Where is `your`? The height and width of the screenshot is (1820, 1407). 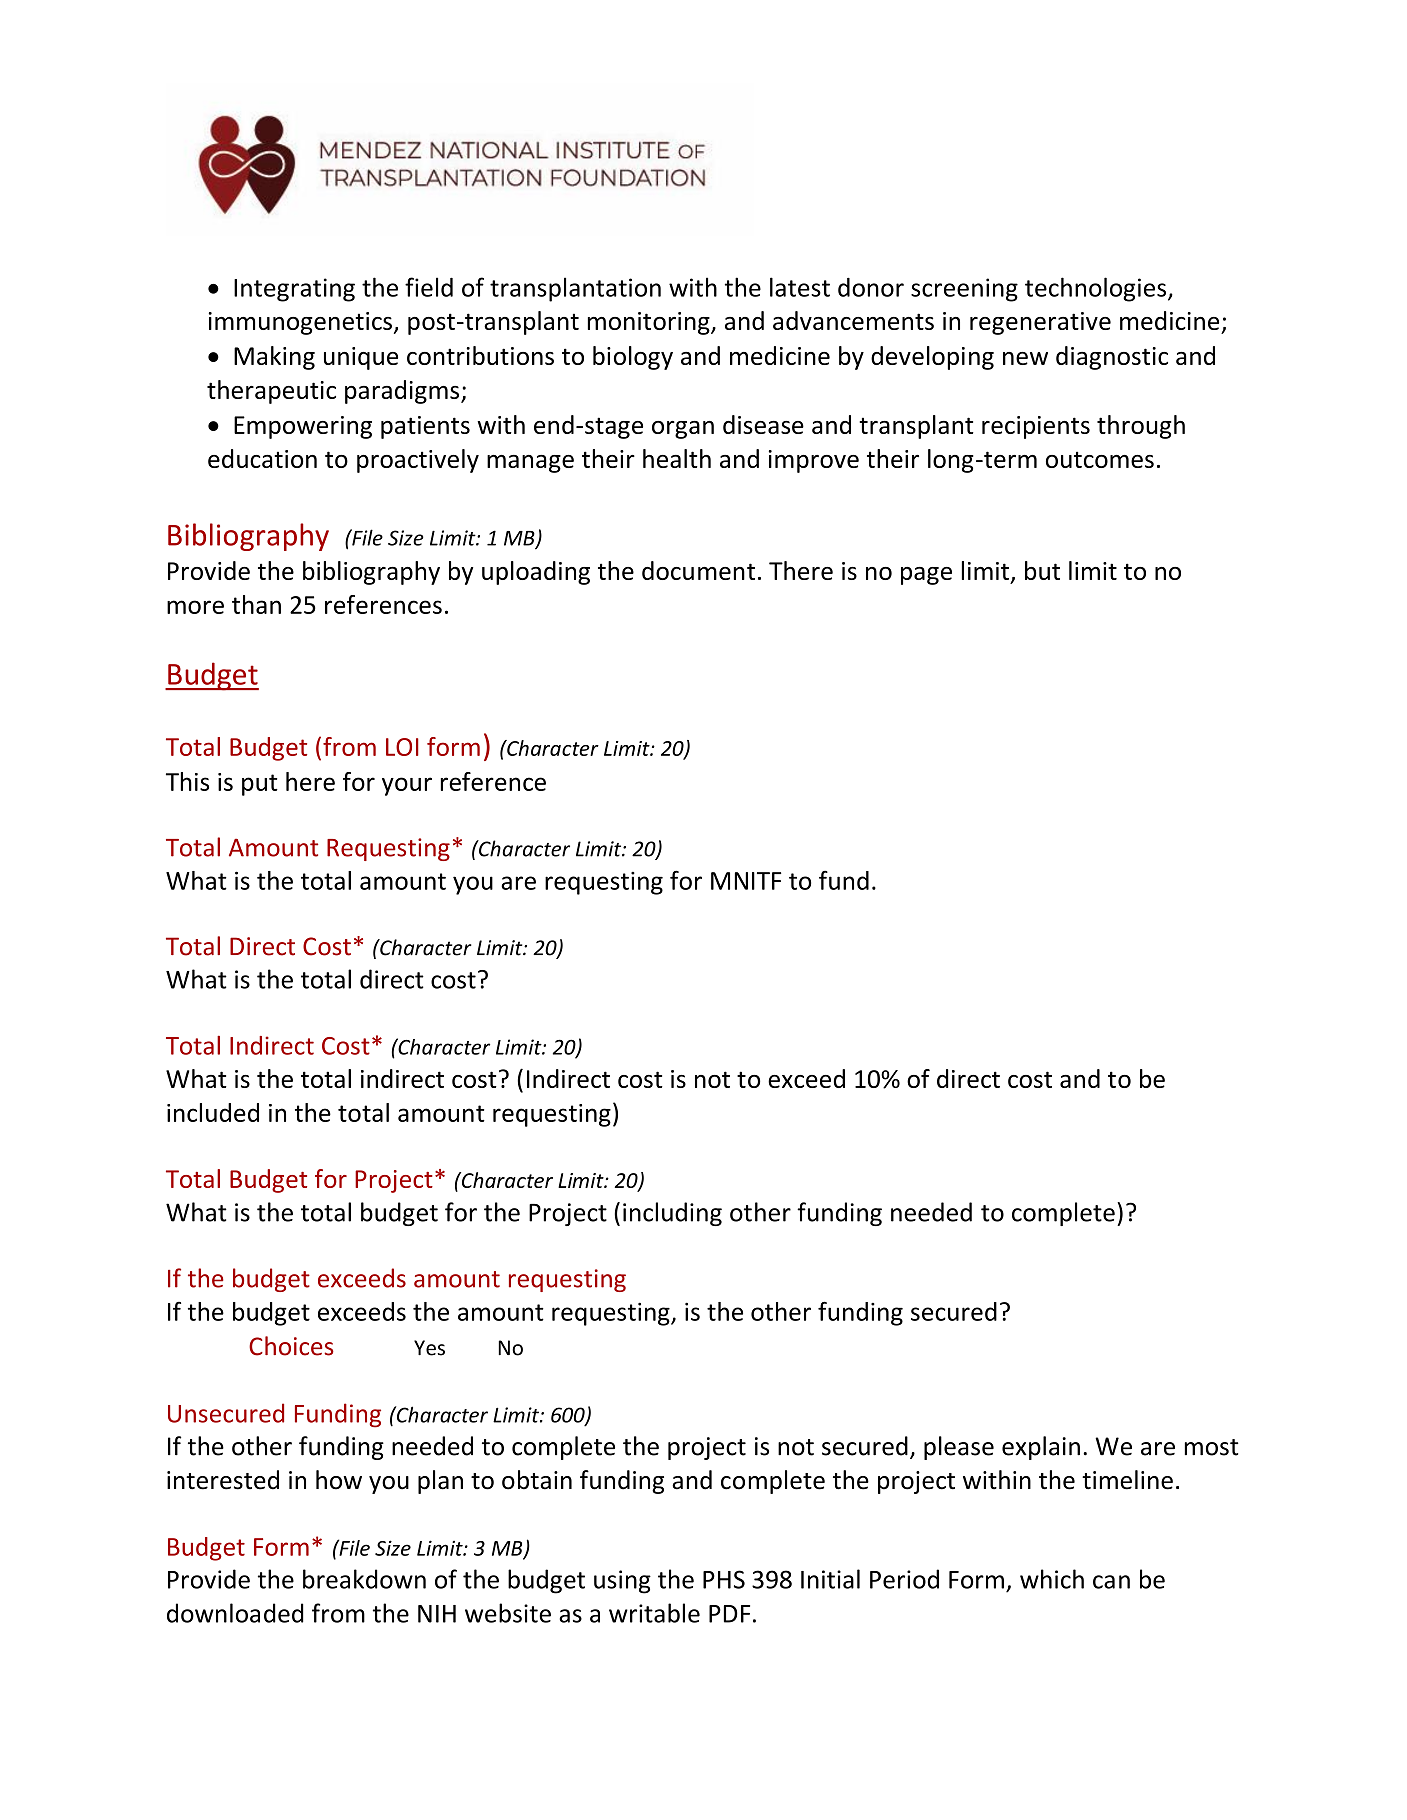
your is located at coordinates (407, 786).
